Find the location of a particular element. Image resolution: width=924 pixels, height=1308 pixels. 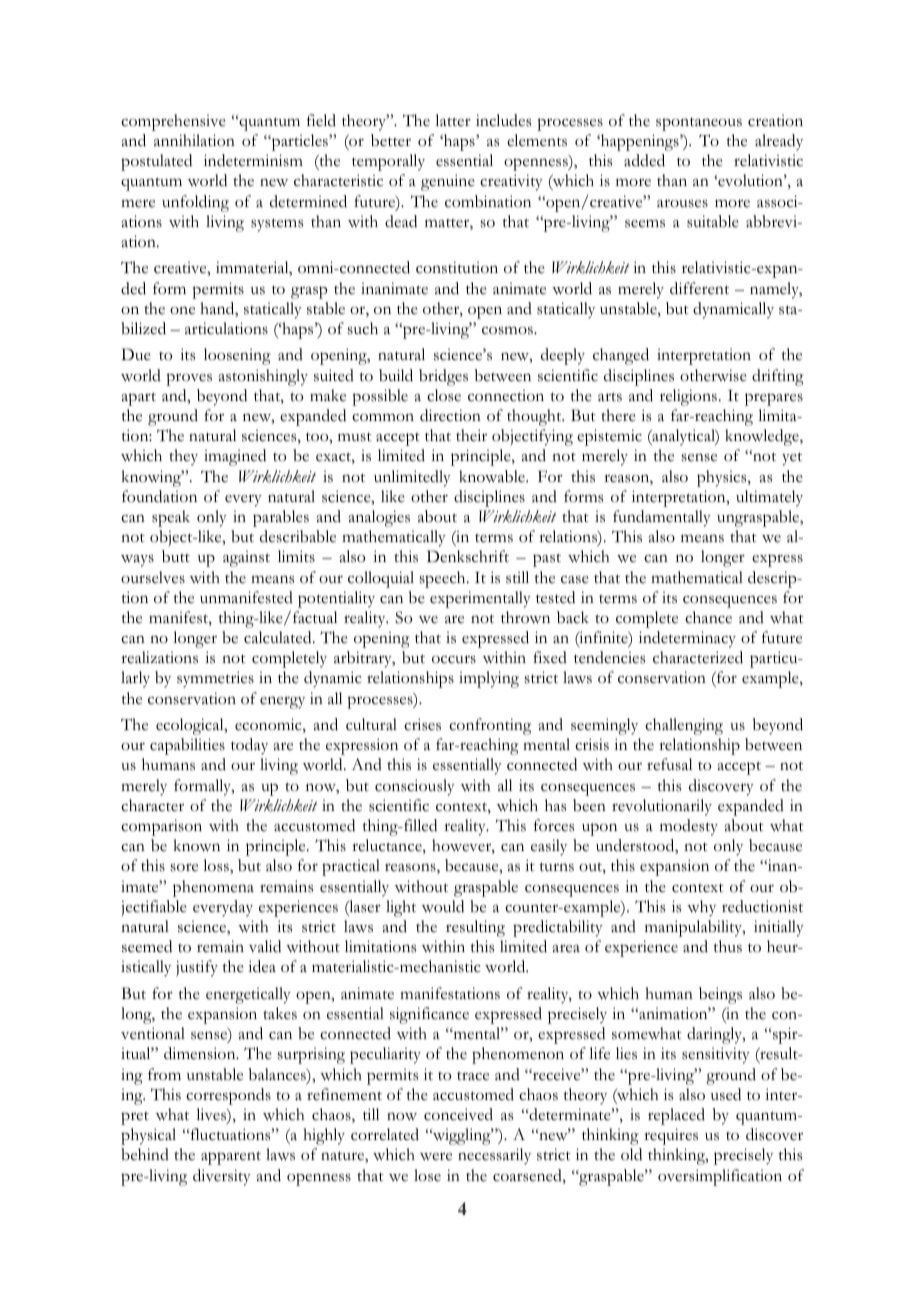

apparent is located at coordinates (231, 1158).
